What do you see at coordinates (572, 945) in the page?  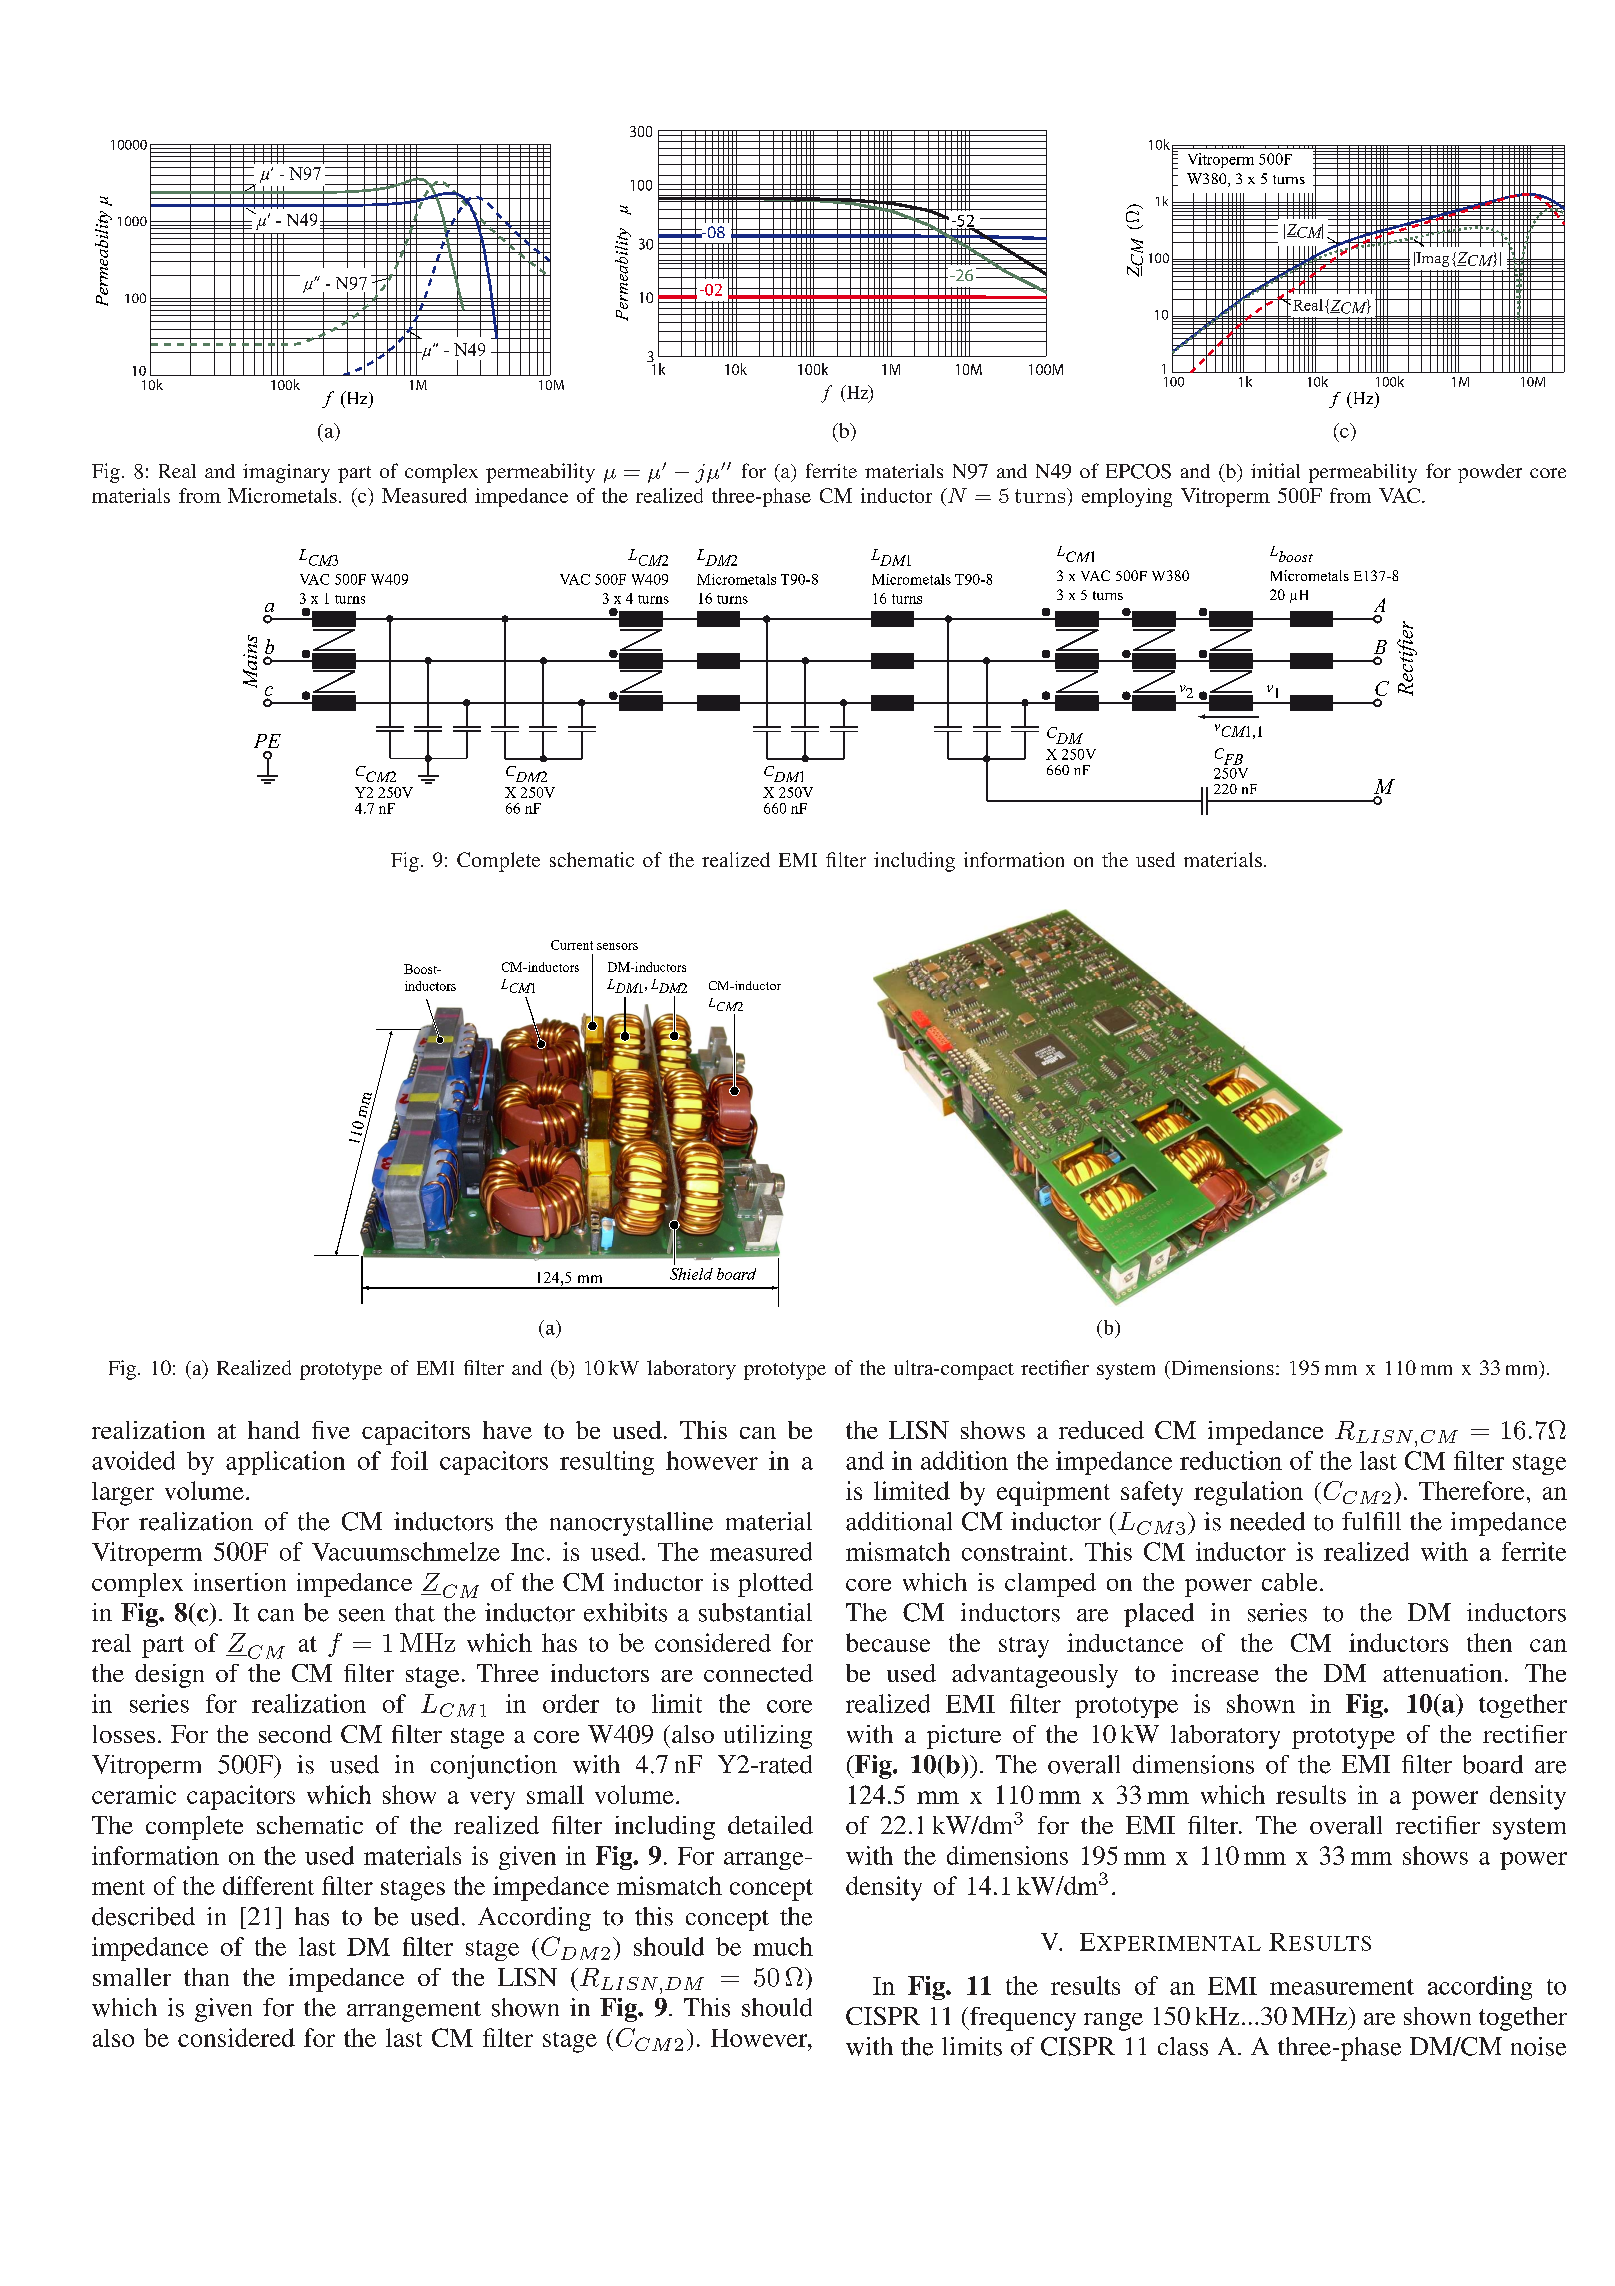 I see `Current` at bounding box center [572, 945].
